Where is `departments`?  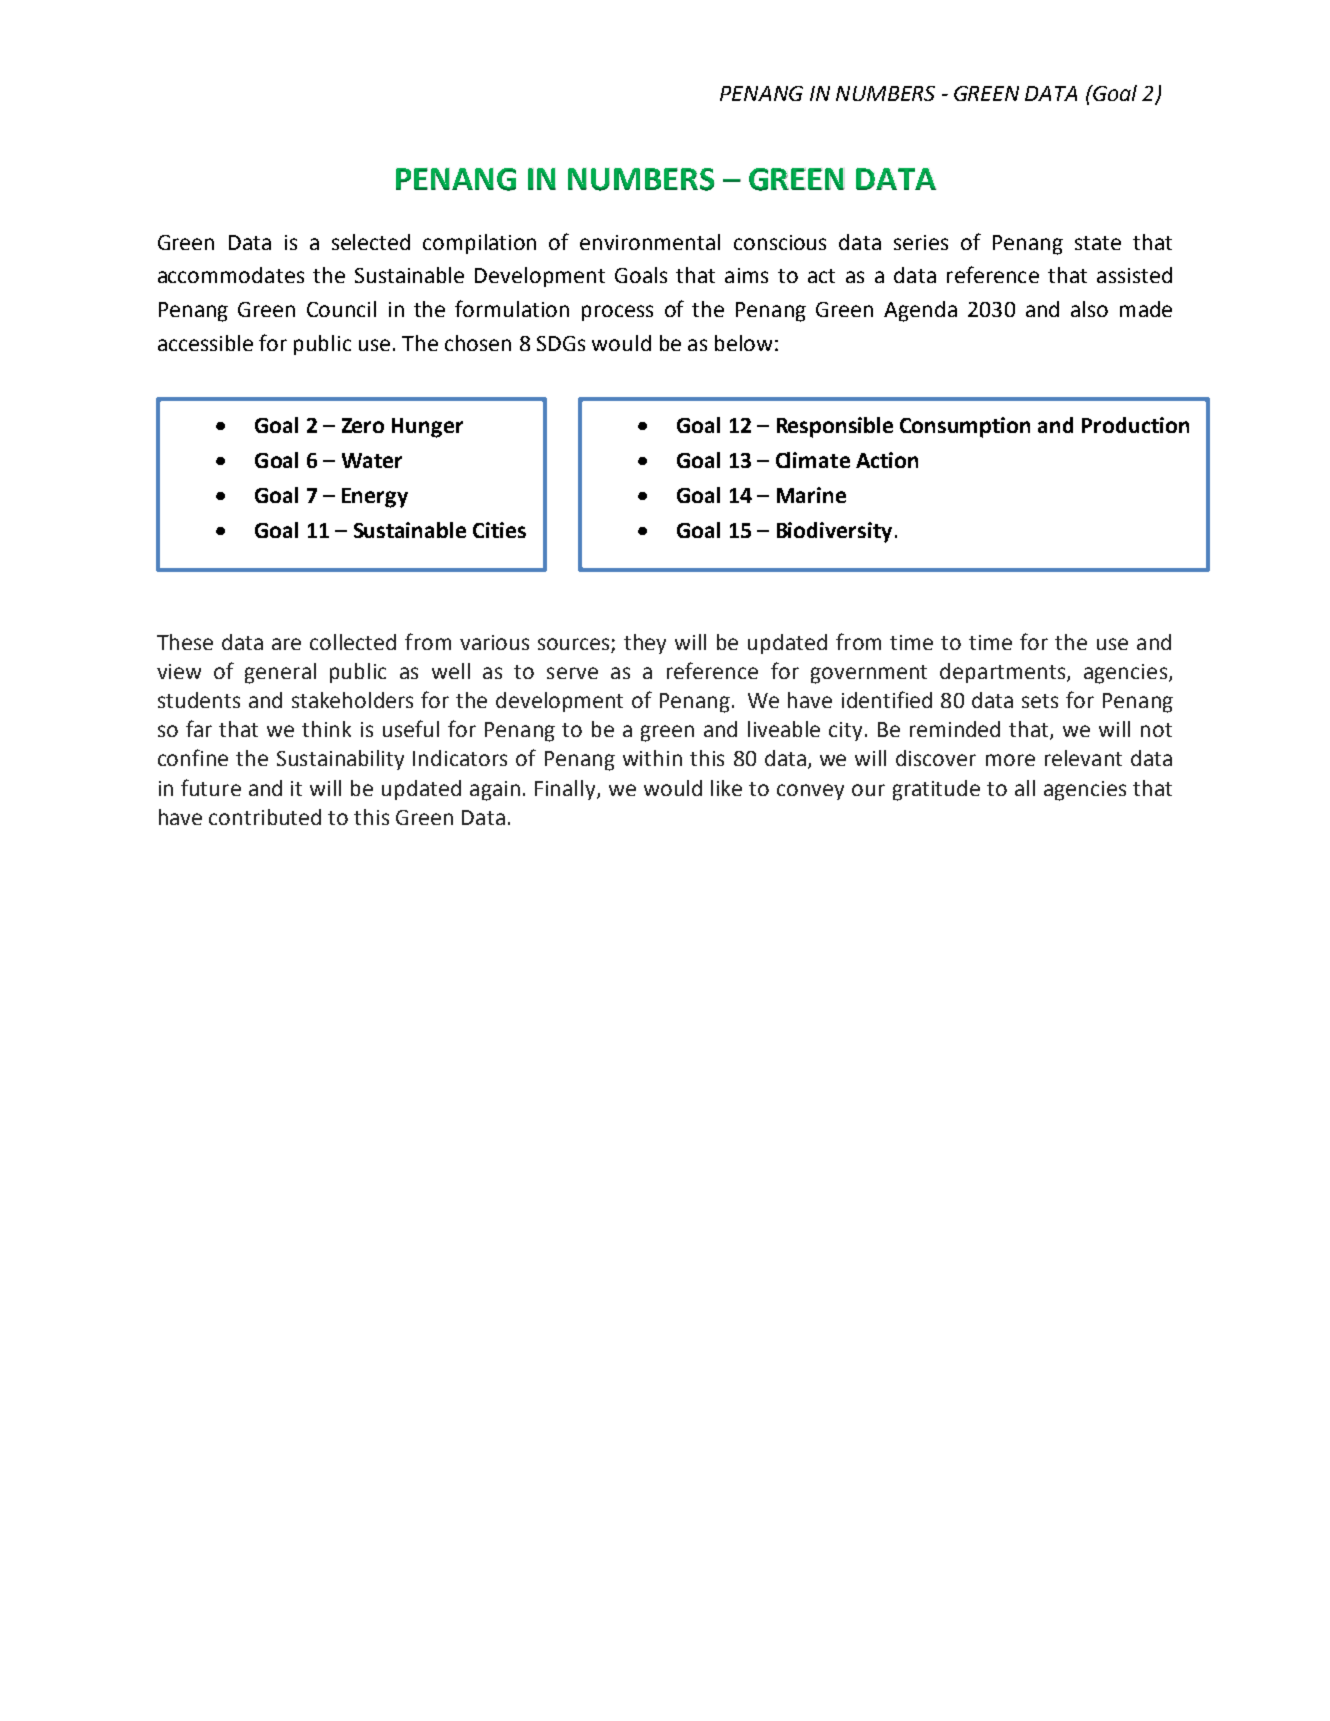
departments is located at coordinates (1004, 673).
